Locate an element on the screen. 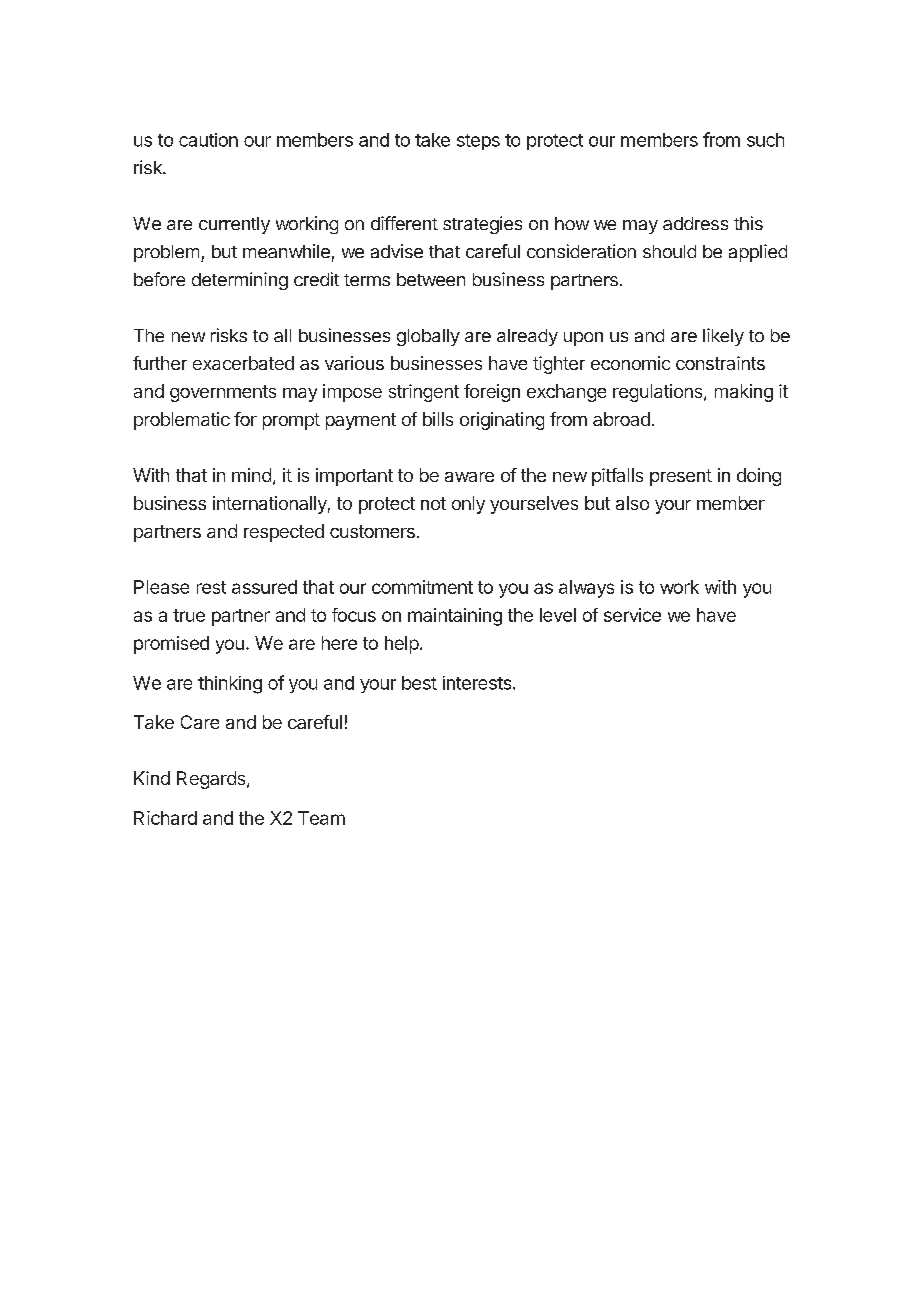 This screenshot has height=1308, width=924. true is located at coordinates (189, 615).
